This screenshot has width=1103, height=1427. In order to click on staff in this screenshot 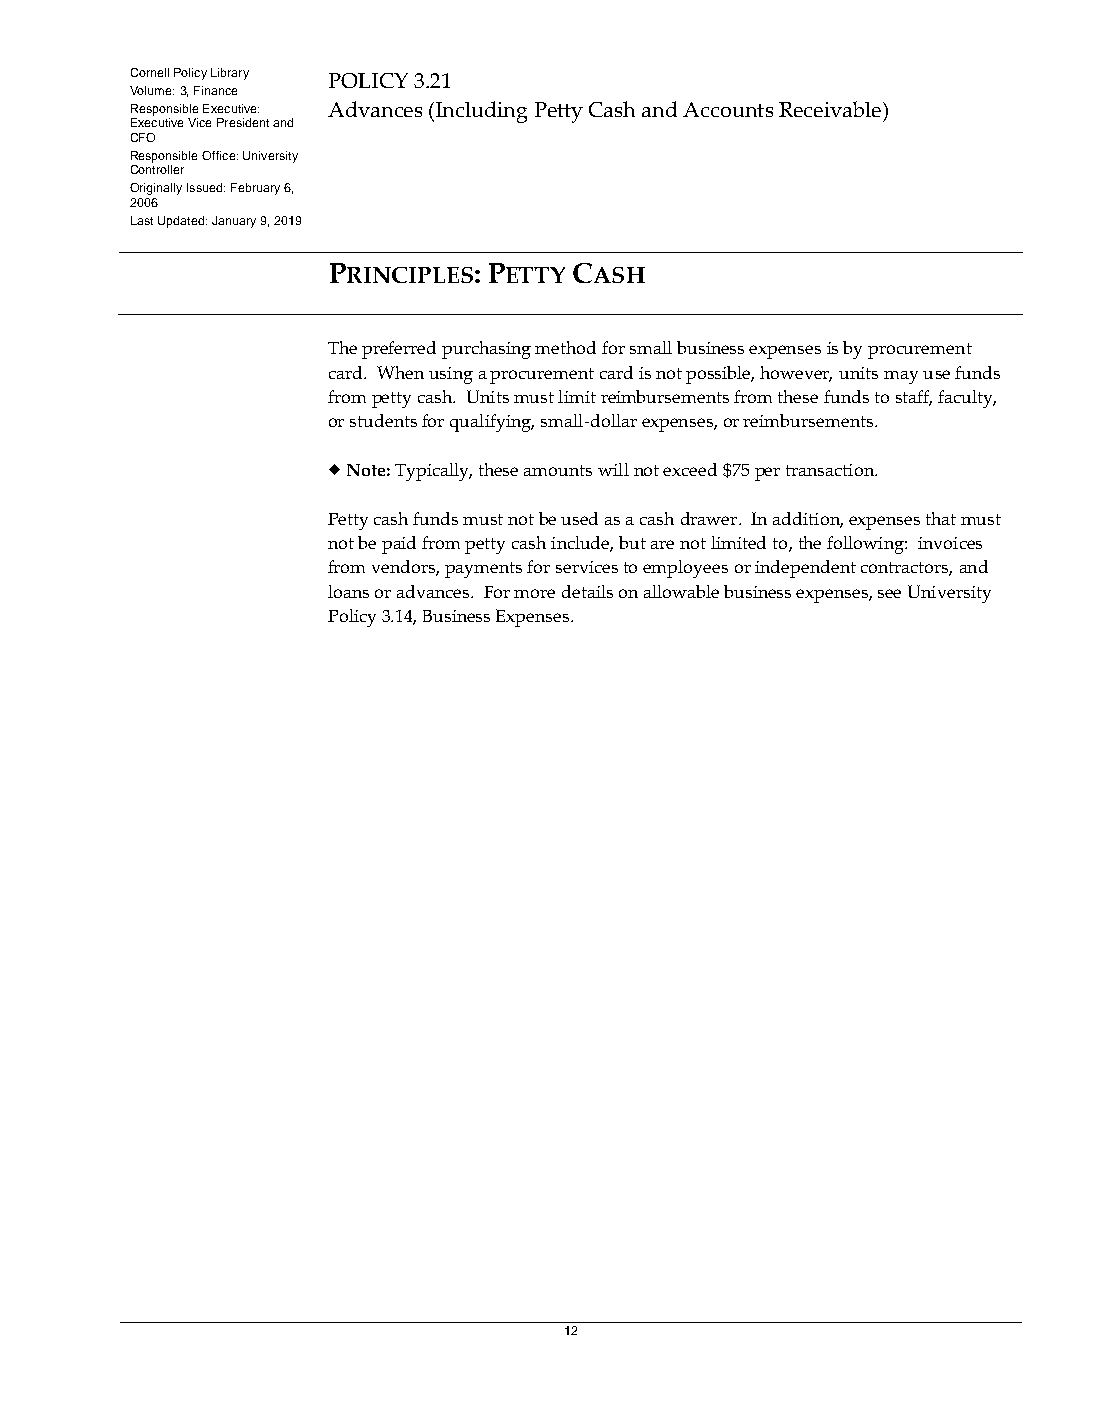, I will do `click(914, 398)`.
